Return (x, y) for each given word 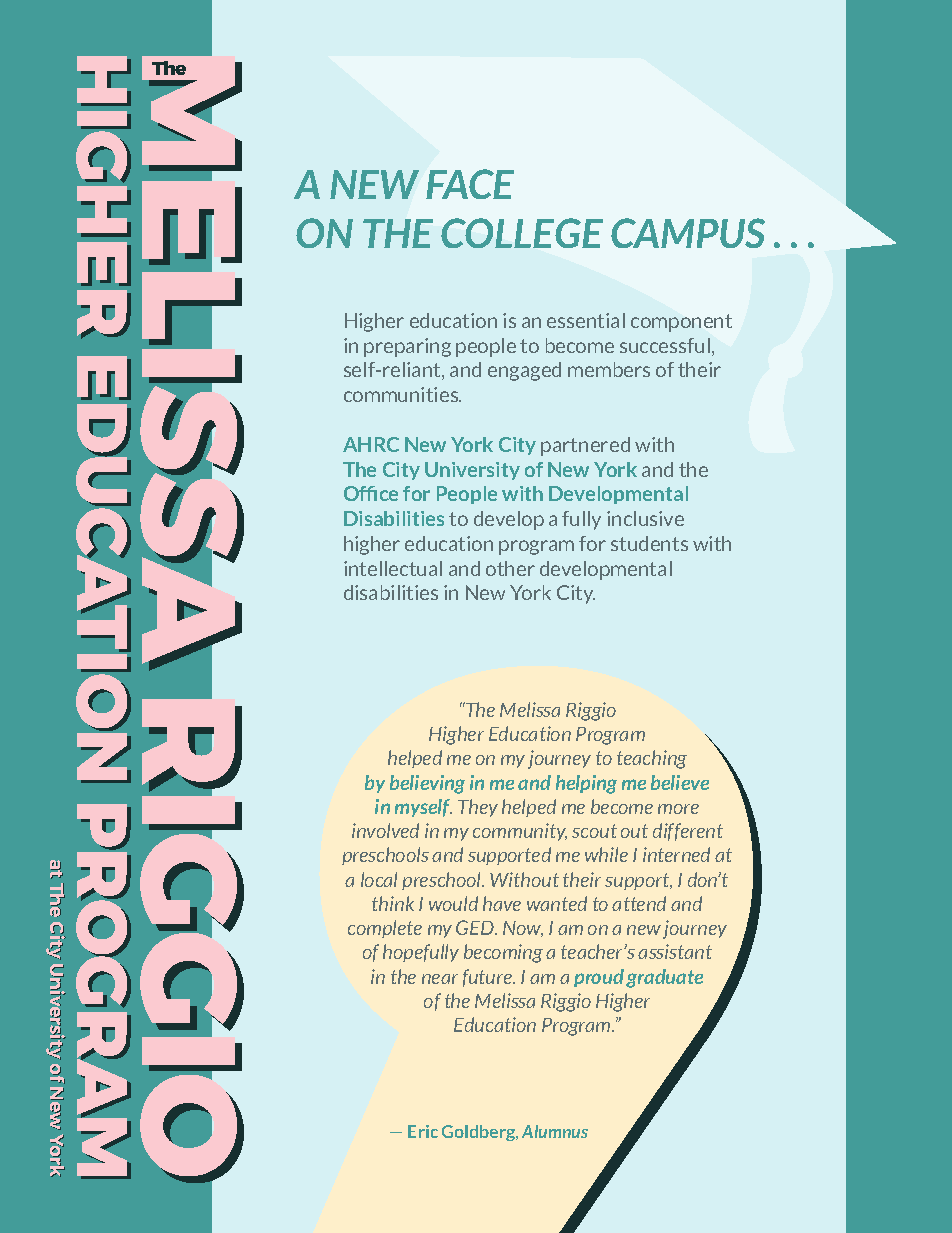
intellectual (393, 568)
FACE (470, 184)
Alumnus (555, 1131)
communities (402, 394)
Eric (423, 1131)
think (393, 903)
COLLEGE (522, 233)
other (510, 568)
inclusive (645, 518)
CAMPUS (688, 233)
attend (639, 903)
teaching (652, 759)
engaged (524, 371)
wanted (557, 903)
